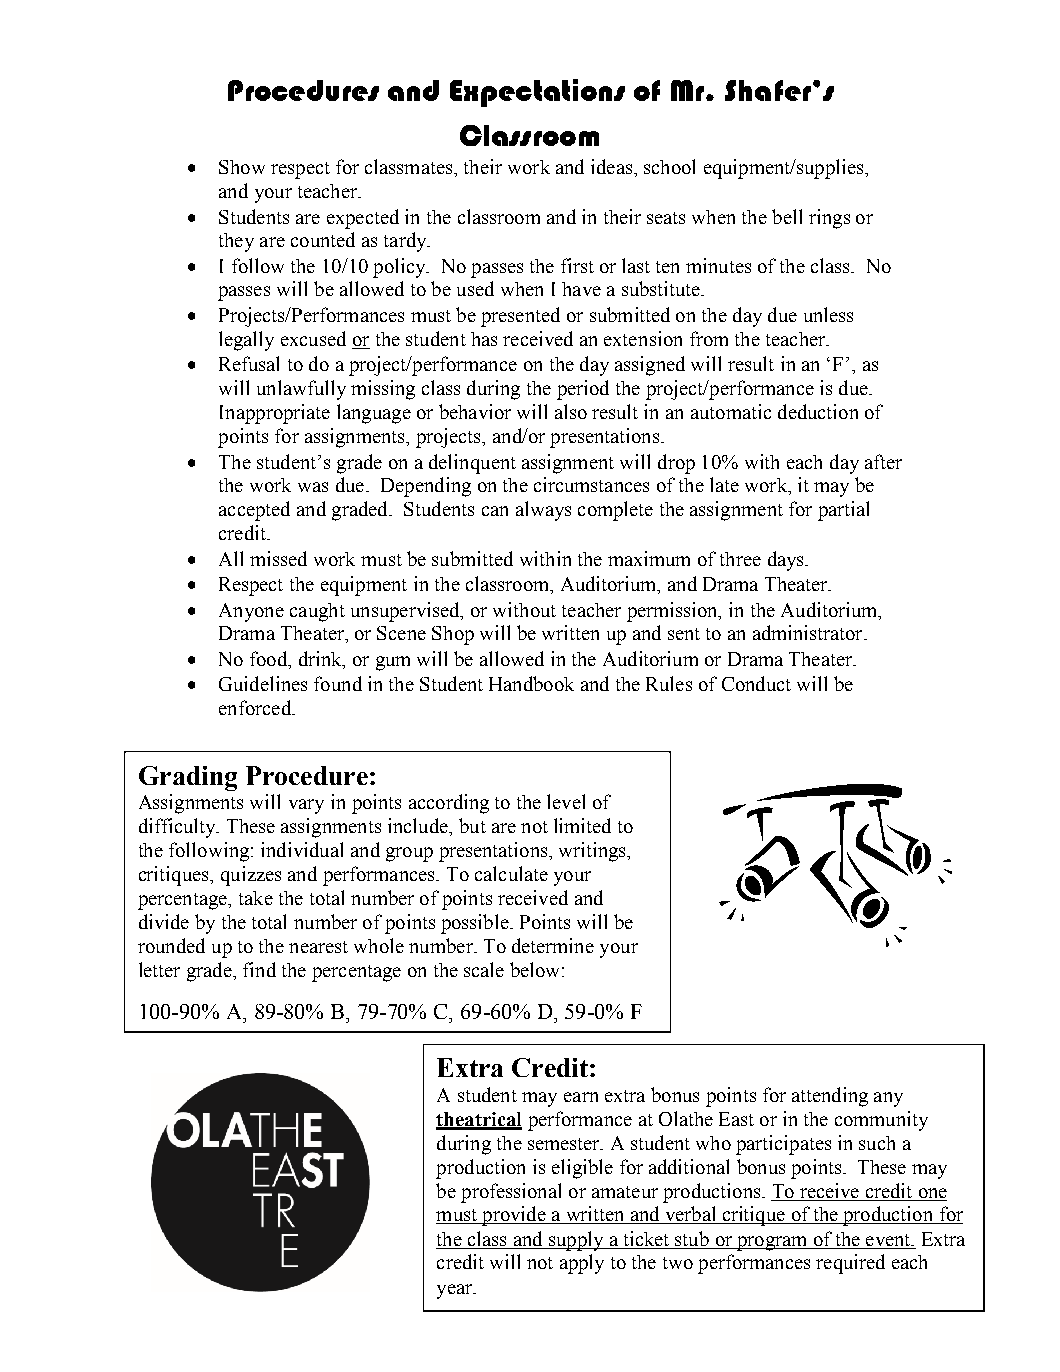 Image resolution: width=1060 pixels, height=1372 pixels. Describe the element at coordinates (787, 216) in the page. I see `bell` at that location.
